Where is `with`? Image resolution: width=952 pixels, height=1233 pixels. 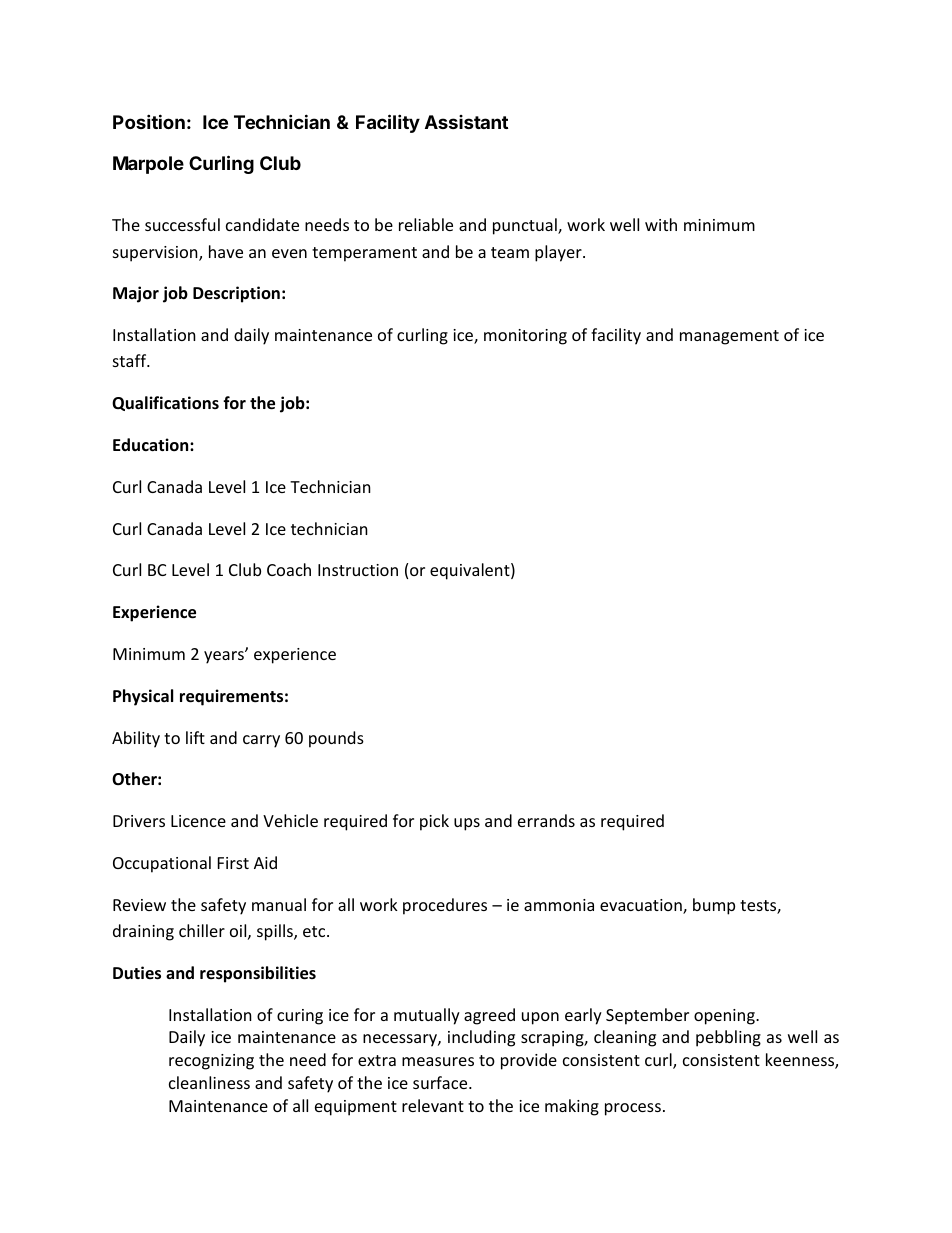 with is located at coordinates (661, 224).
